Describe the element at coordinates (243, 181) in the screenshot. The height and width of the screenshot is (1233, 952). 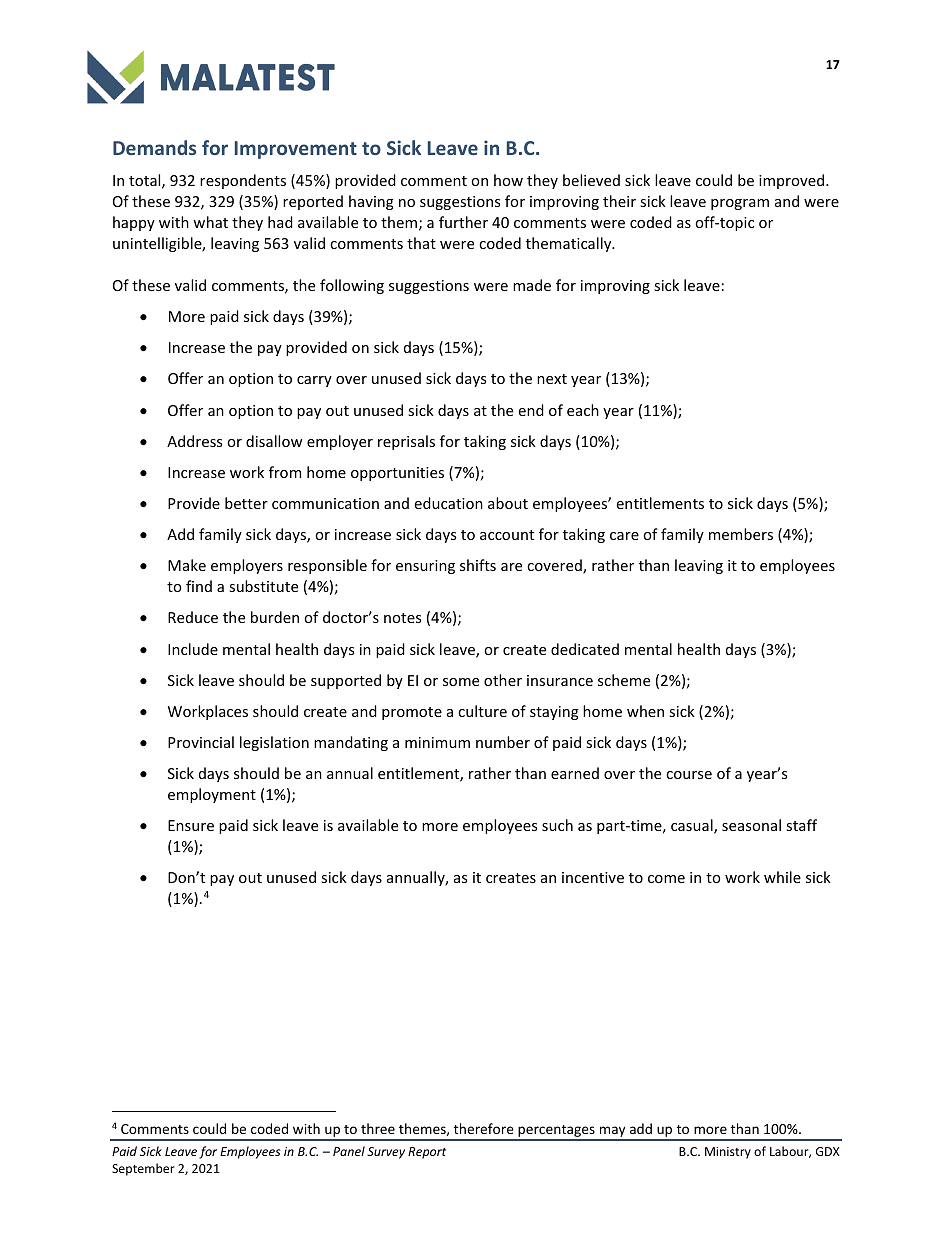
I see `respondents` at that location.
